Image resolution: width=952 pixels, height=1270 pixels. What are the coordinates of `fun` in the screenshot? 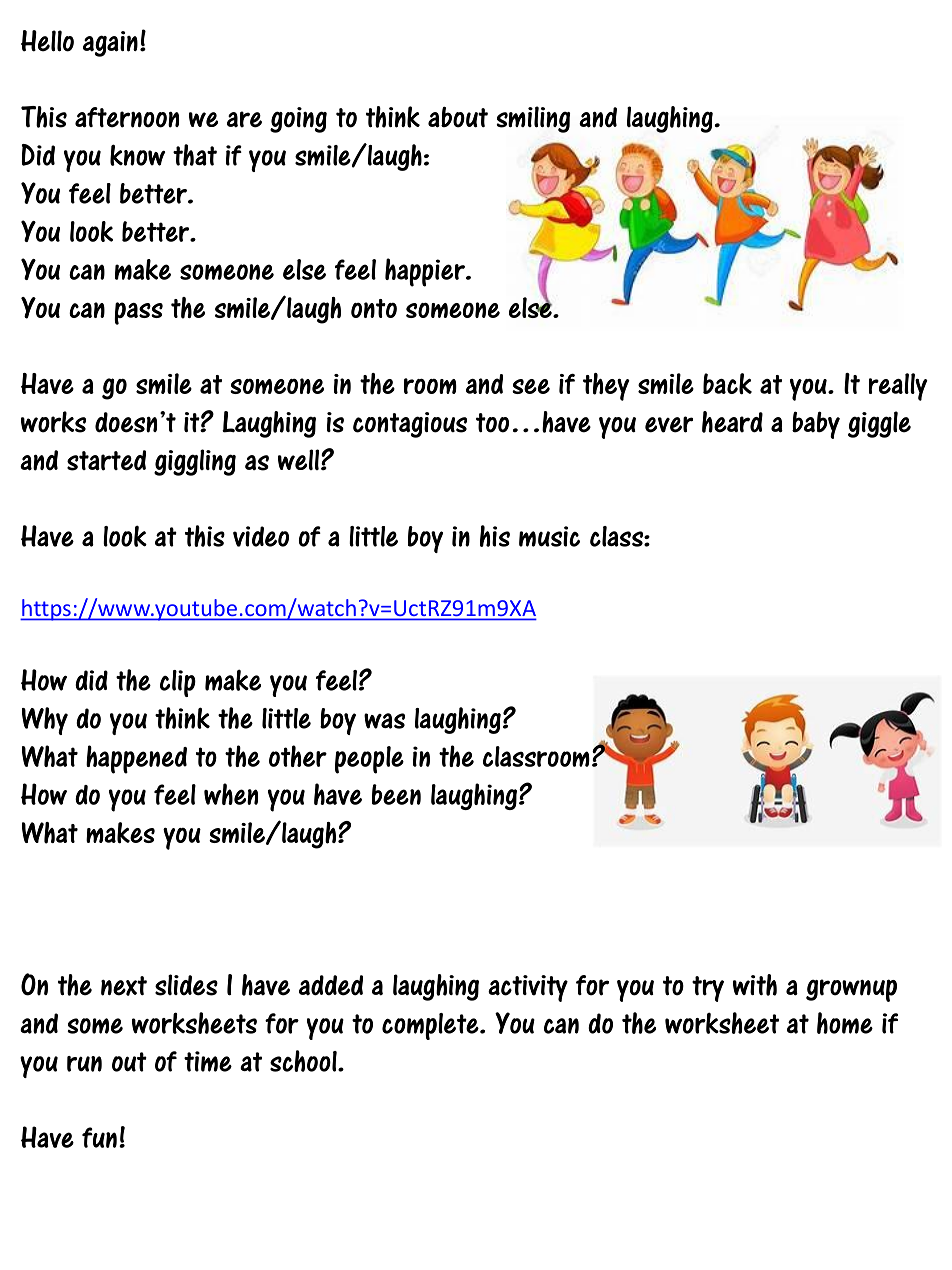 It's located at (99, 1137).
